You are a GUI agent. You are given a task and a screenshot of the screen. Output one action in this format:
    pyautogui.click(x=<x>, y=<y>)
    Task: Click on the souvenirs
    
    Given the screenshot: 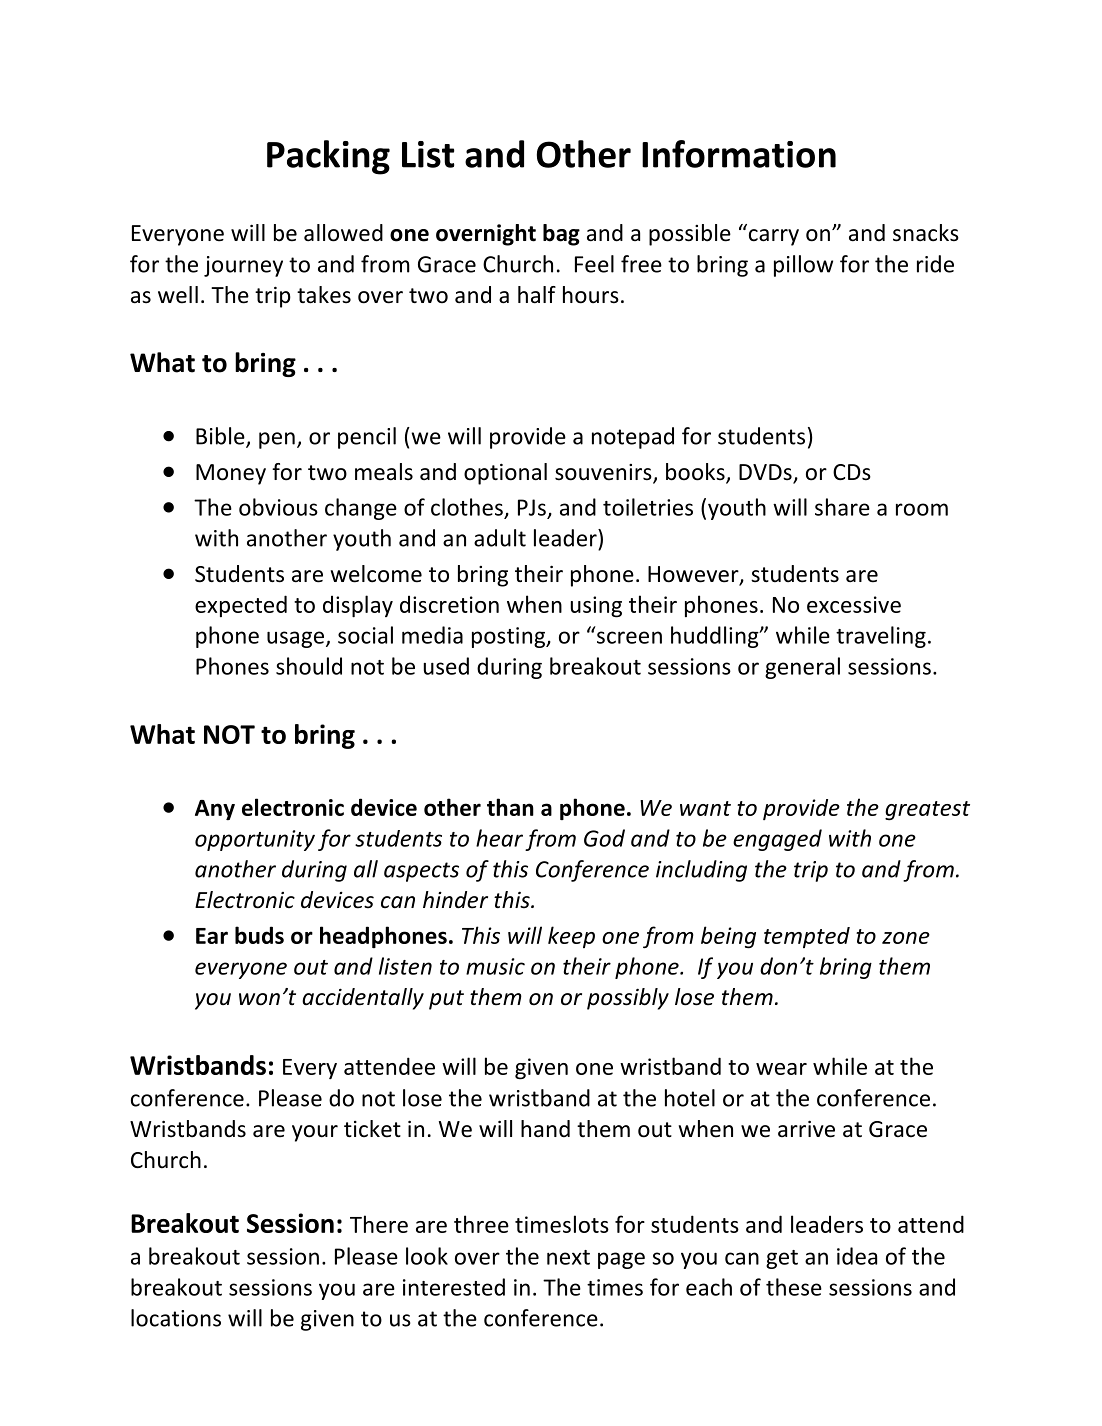 What is the action you would take?
    pyautogui.click(x=604, y=473)
